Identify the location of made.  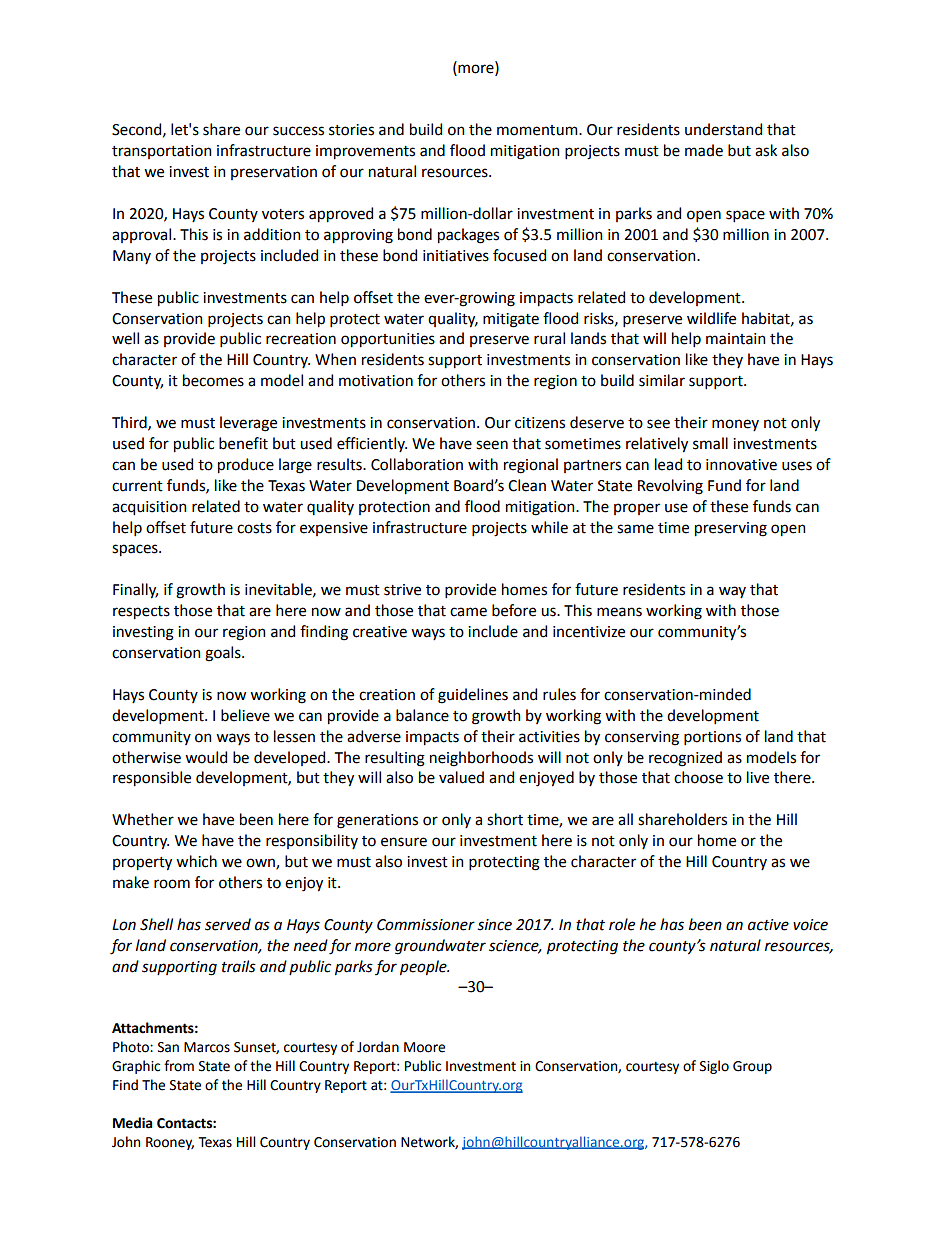
(704, 150).
